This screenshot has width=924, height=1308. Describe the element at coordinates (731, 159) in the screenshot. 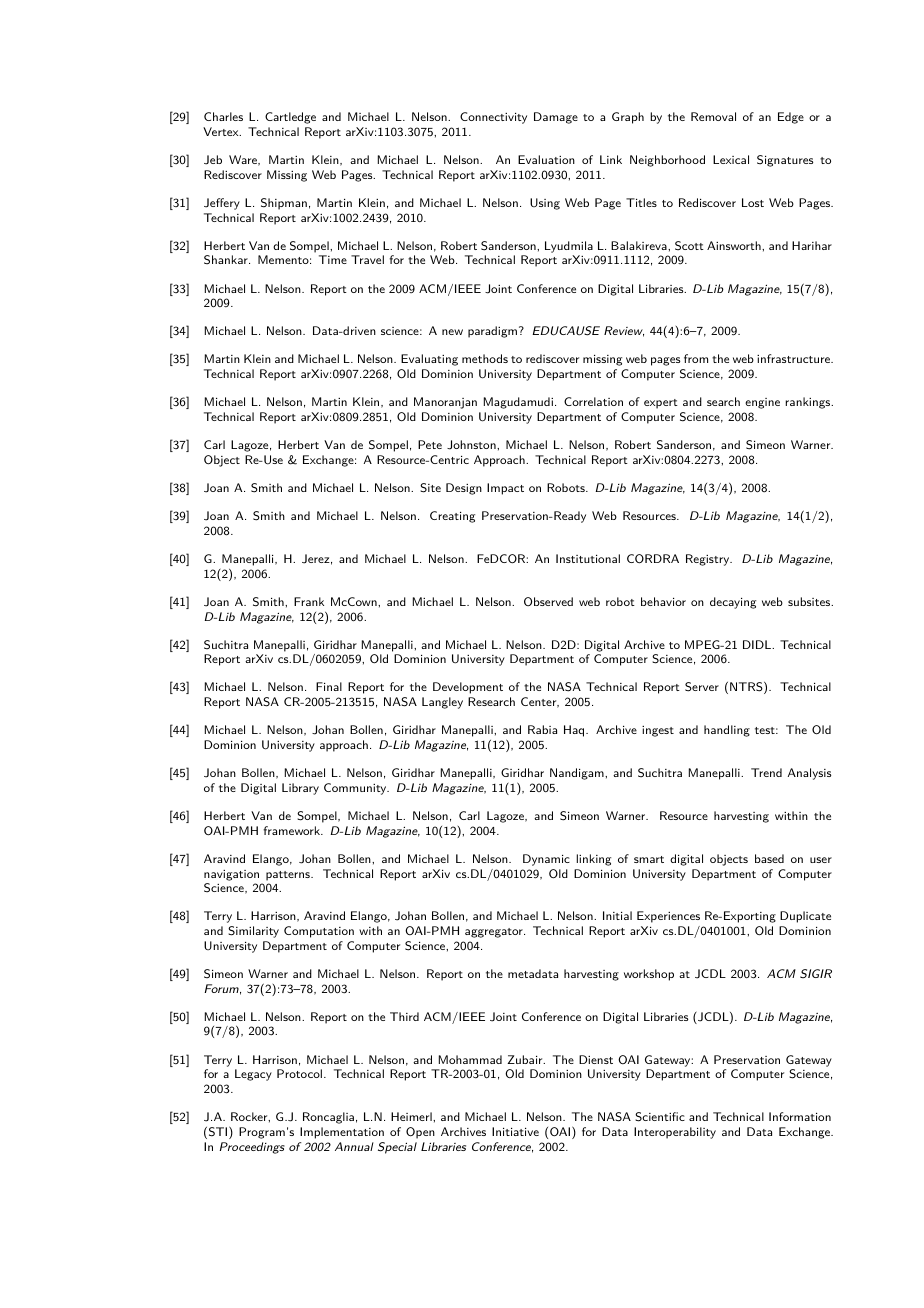

I see `Lexical` at that location.
